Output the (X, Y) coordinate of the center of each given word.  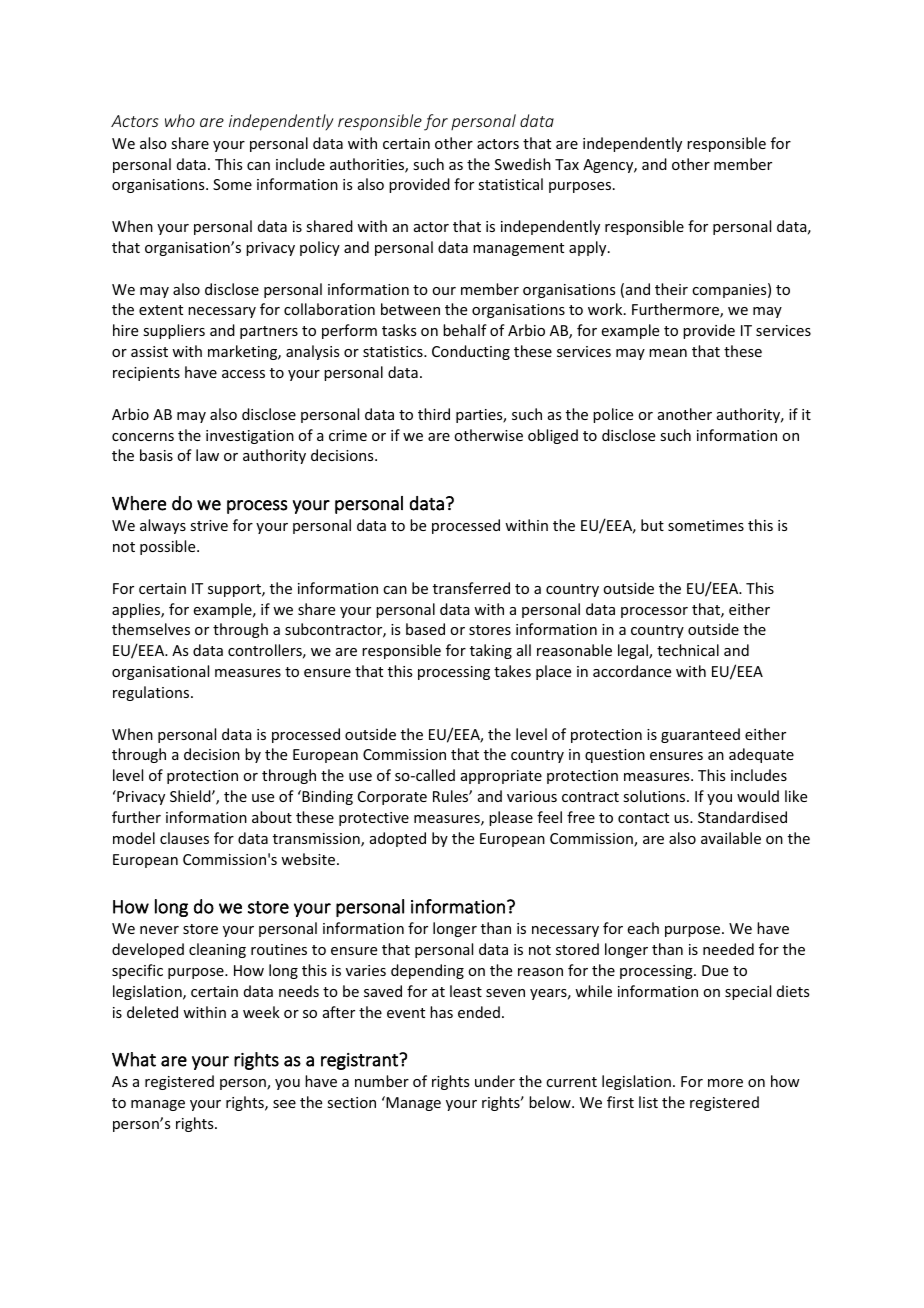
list (648, 1102)
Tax (567, 164)
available (731, 838)
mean (668, 353)
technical (688, 650)
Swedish (523, 164)
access (243, 374)
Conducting (471, 352)
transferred (471, 588)
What (134, 1059)
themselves (151, 629)
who (180, 120)
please (511, 818)
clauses (184, 838)
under (495, 1081)
